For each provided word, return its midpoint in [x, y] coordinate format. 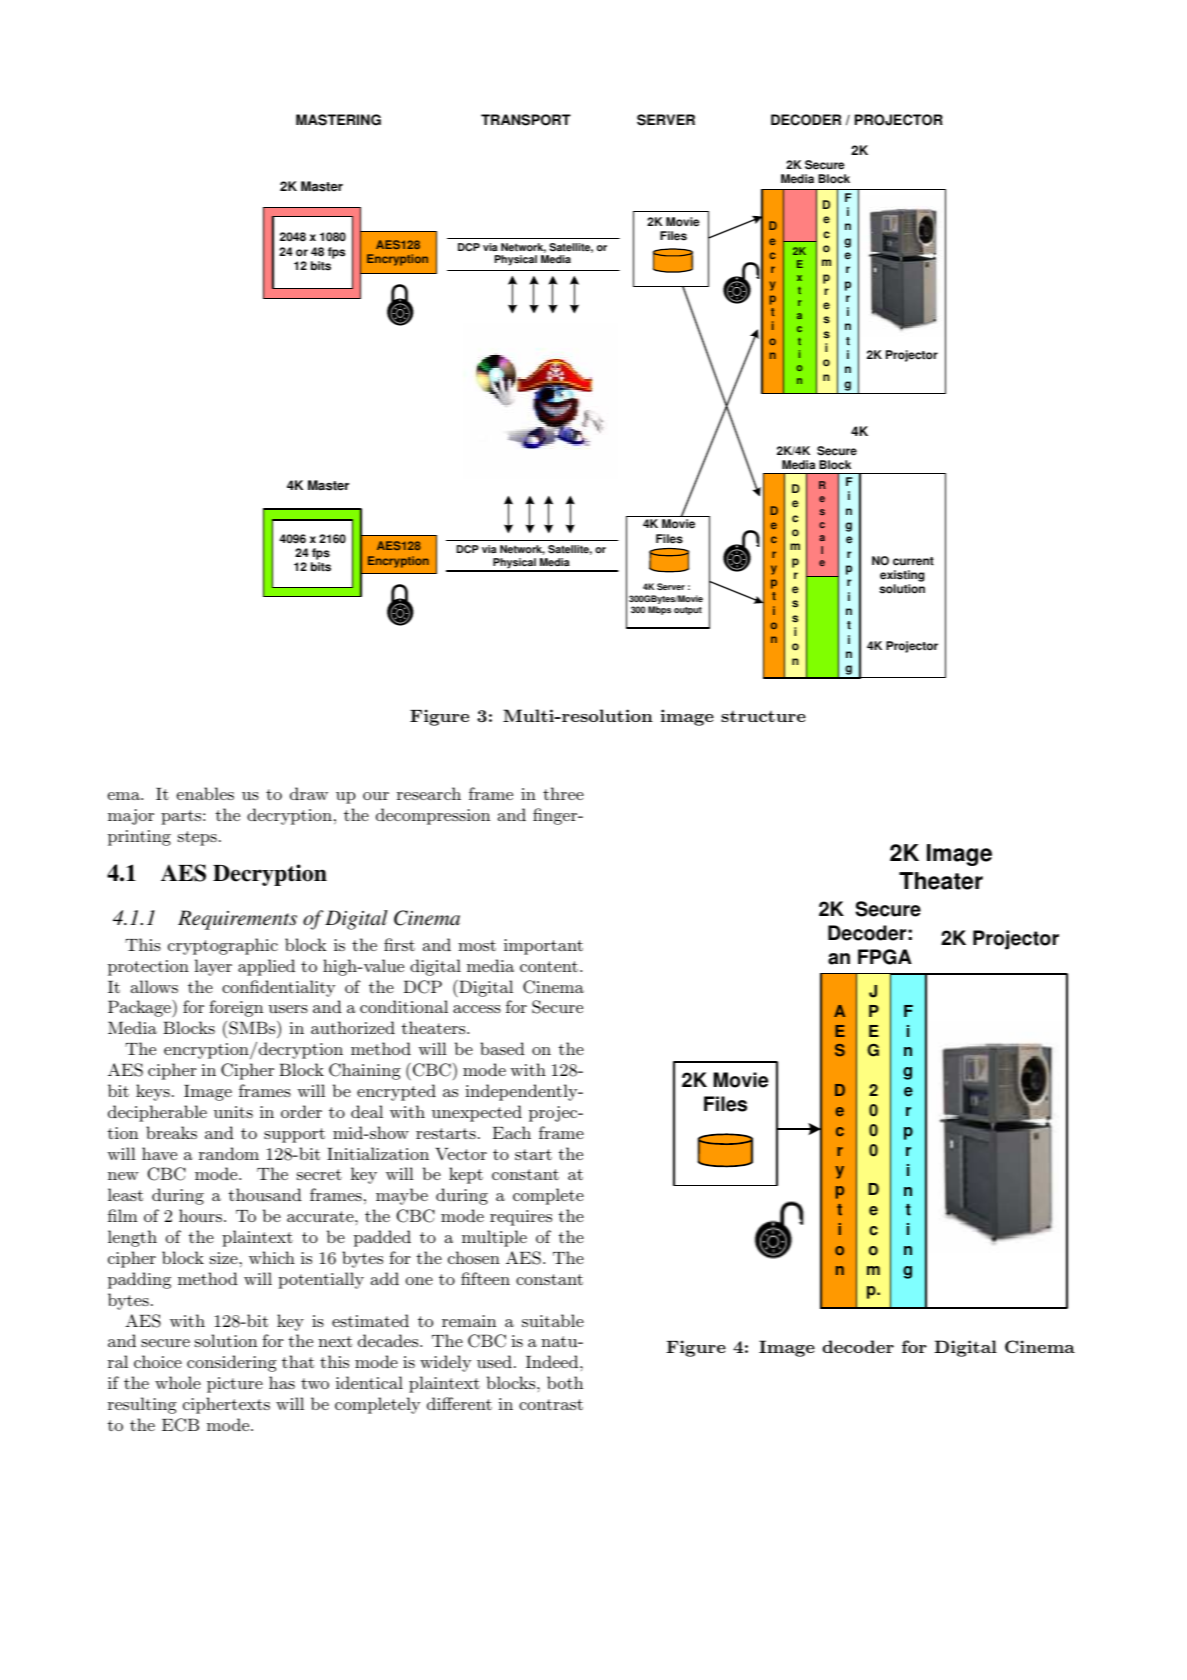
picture [235, 1385]
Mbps [659, 610]
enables [205, 793]
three [563, 793]
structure [763, 716]
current [913, 561]
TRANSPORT [526, 120]
